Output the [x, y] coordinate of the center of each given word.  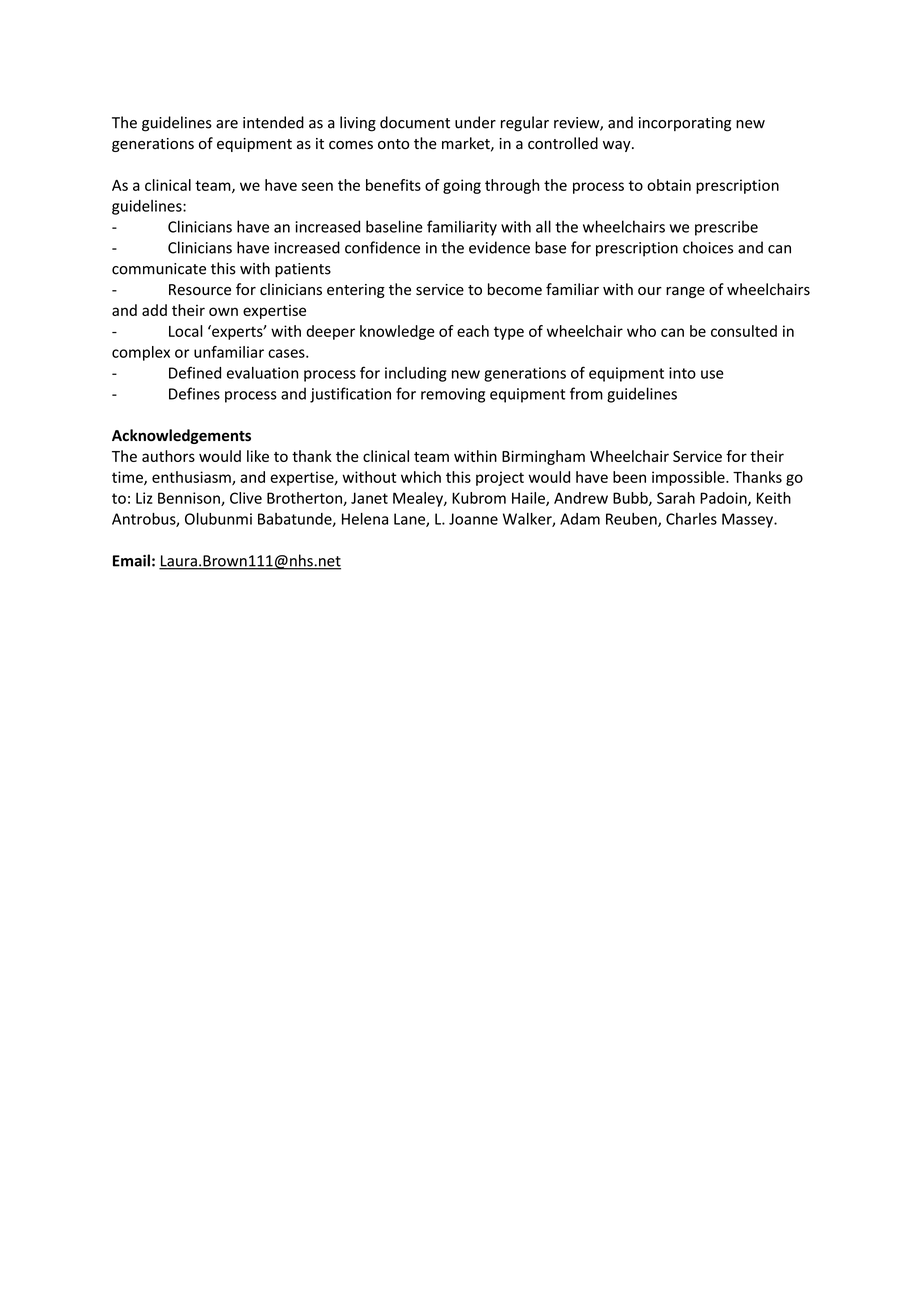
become [515, 289]
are [227, 124]
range [685, 292]
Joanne [473, 519]
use [712, 374]
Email [131, 560]
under [475, 122]
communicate [159, 269]
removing [453, 395]
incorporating [685, 124]
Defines [194, 393]
